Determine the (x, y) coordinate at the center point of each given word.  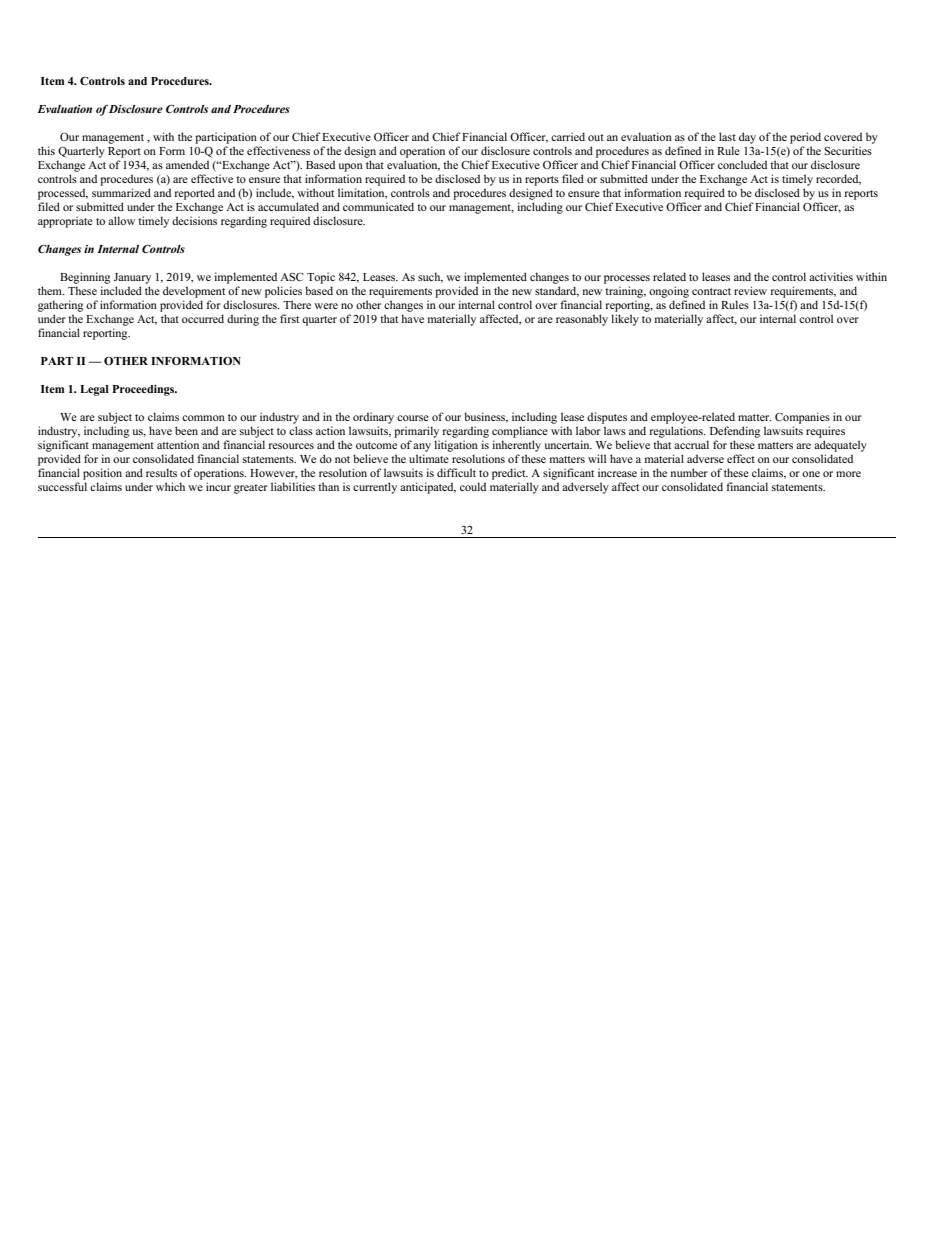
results (161, 472)
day (747, 138)
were (326, 306)
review (750, 290)
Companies (802, 418)
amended (187, 164)
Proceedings (144, 390)
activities (831, 276)
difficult (456, 472)
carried (568, 136)
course (413, 418)
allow (121, 220)
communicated (378, 206)
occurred (203, 318)
